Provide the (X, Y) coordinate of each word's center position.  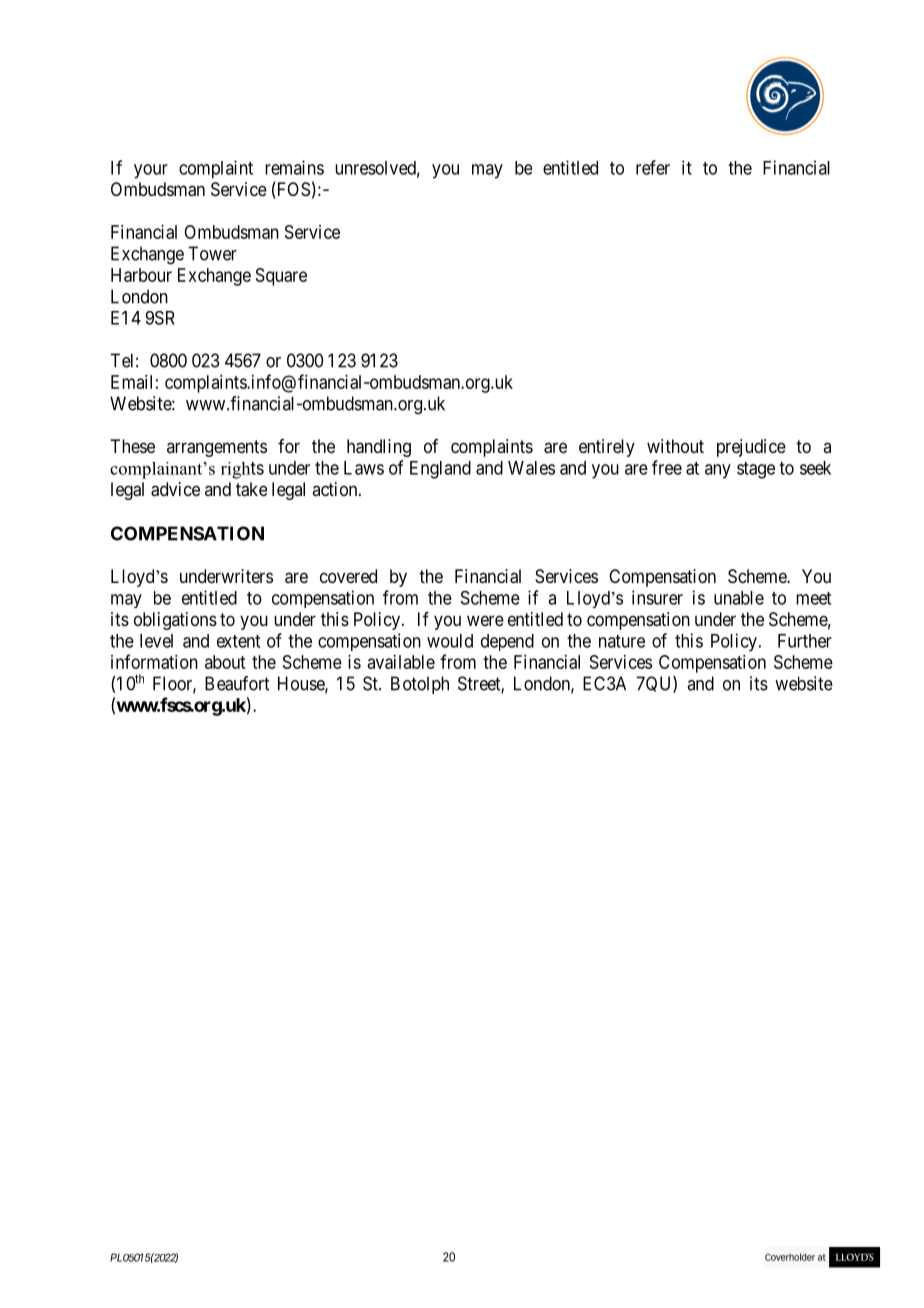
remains (294, 167)
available (401, 662)
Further (805, 641)
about (225, 662)
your (151, 171)
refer (653, 167)
